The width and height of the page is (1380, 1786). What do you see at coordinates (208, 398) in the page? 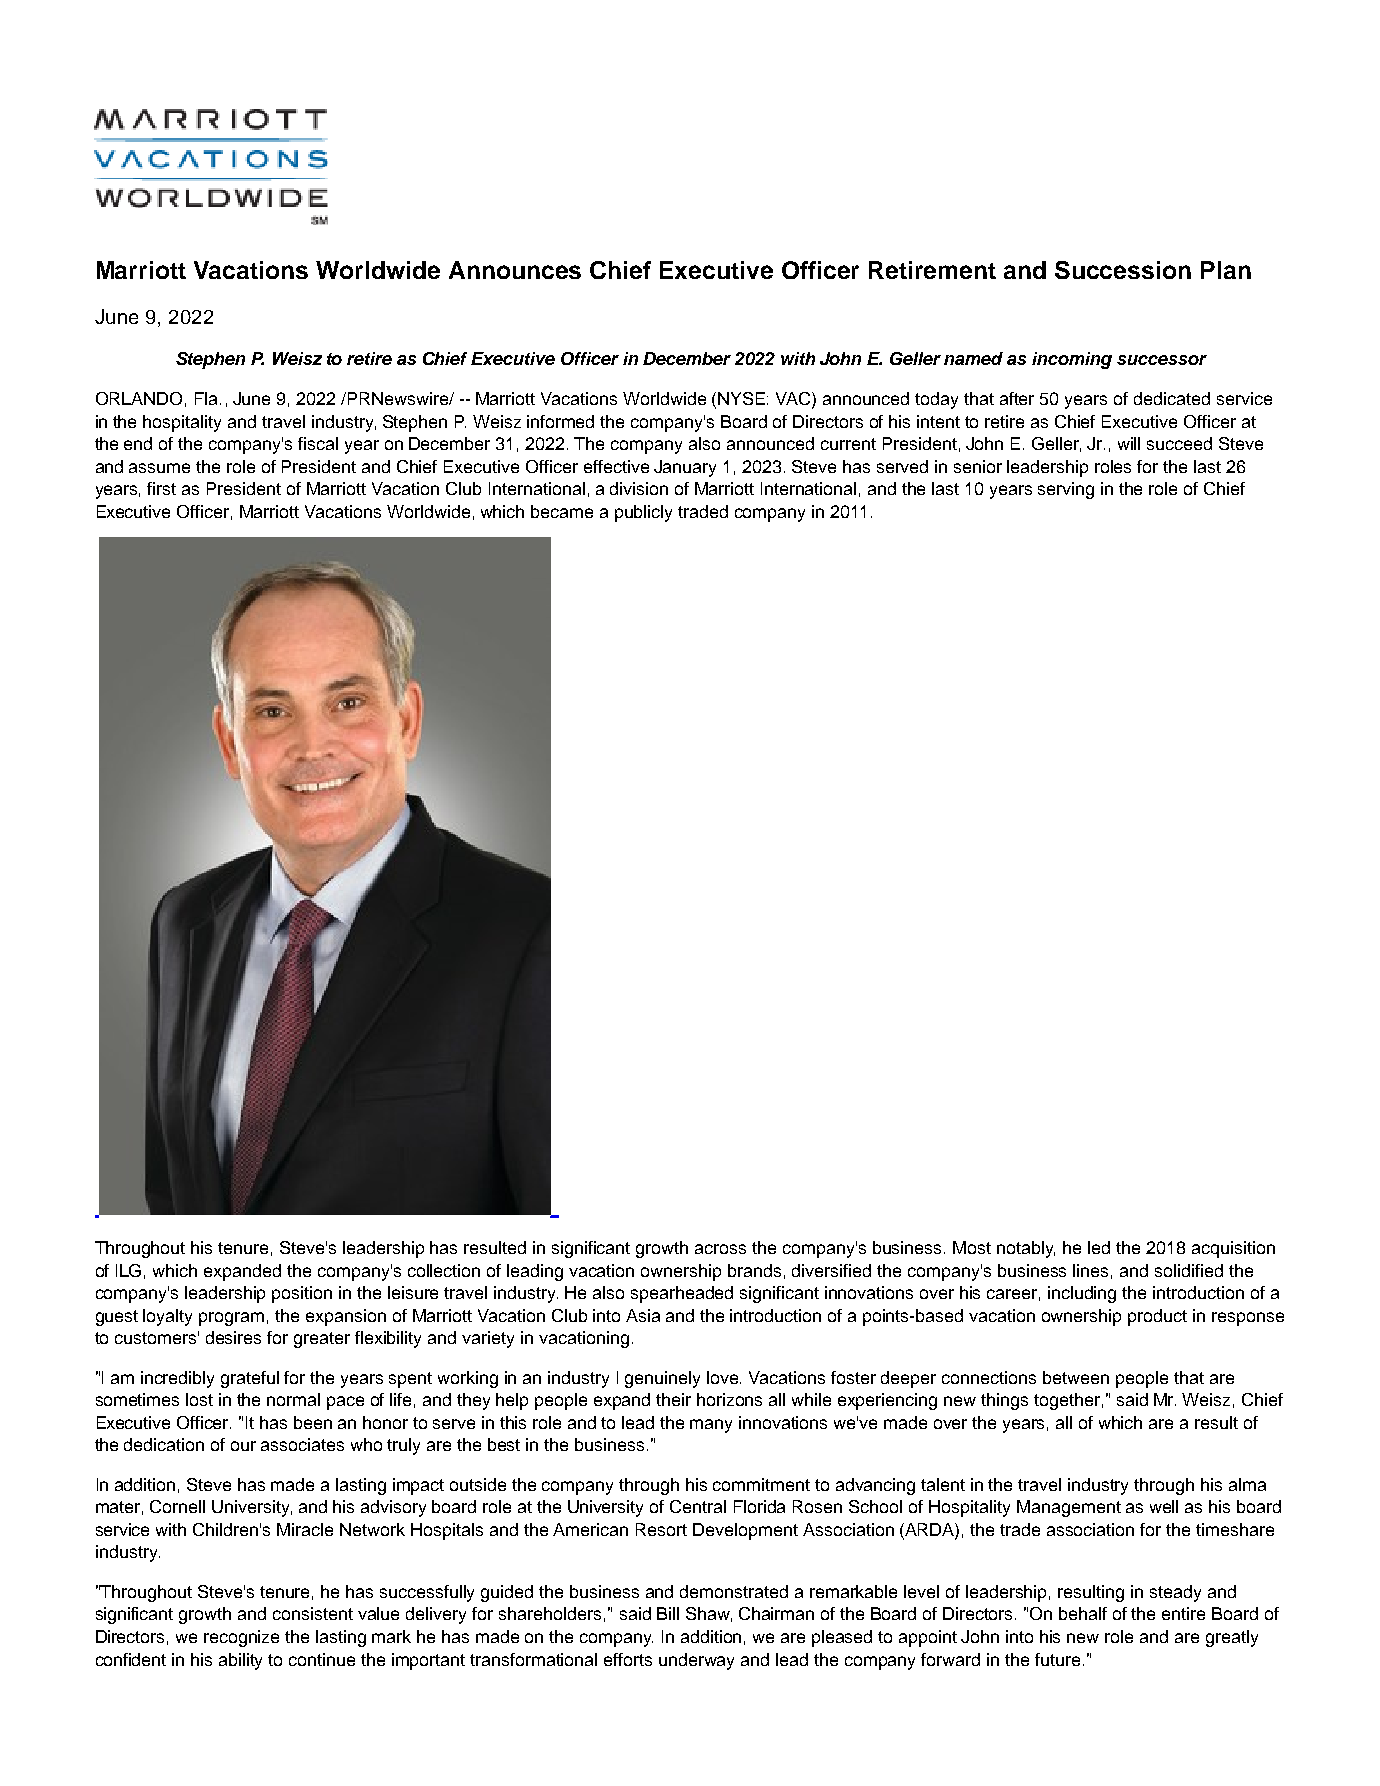
I see `Fla` at bounding box center [208, 398].
